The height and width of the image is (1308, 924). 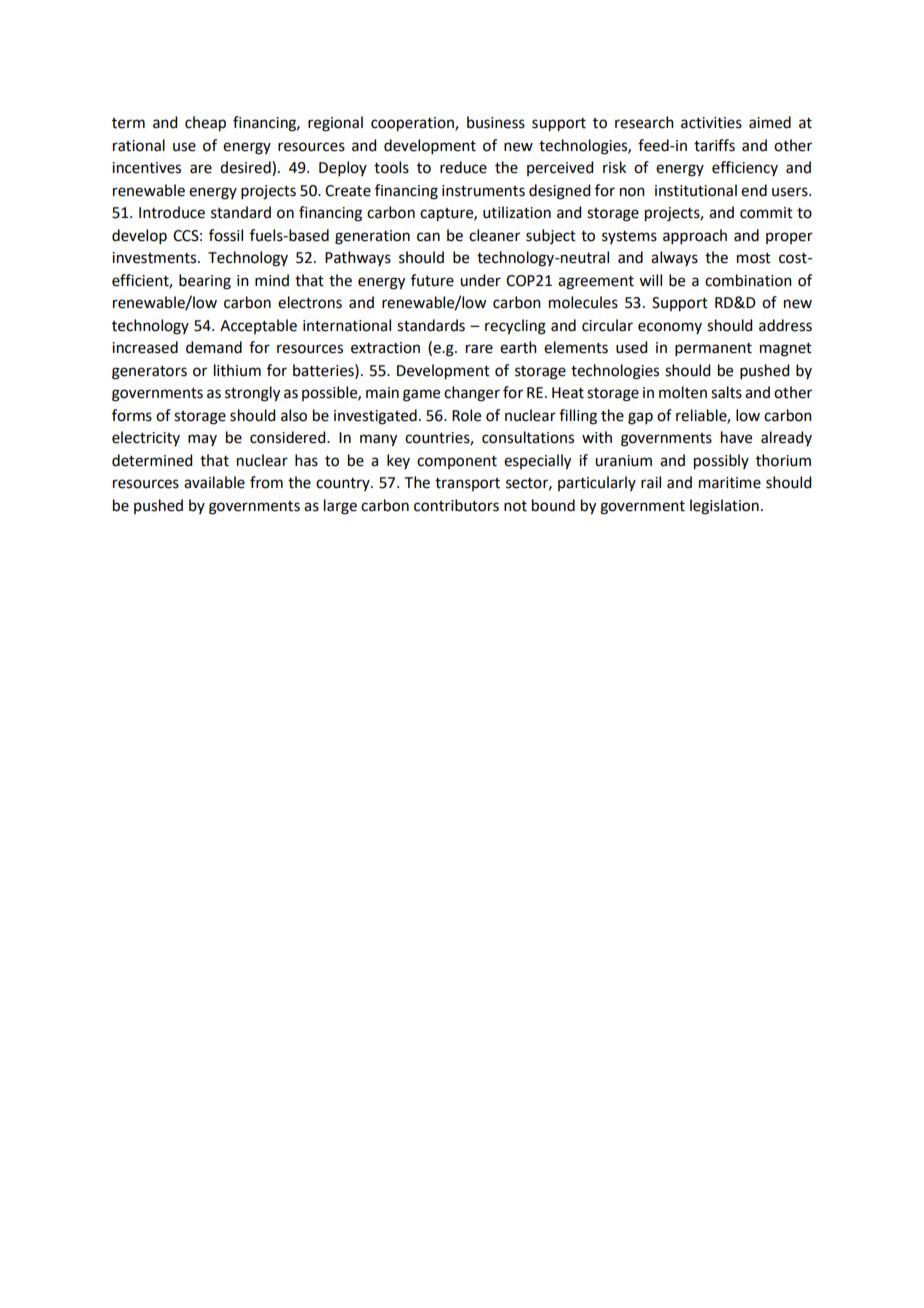 What do you see at coordinates (711, 123) in the image?
I see `activities` at bounding box center [711, 123].
